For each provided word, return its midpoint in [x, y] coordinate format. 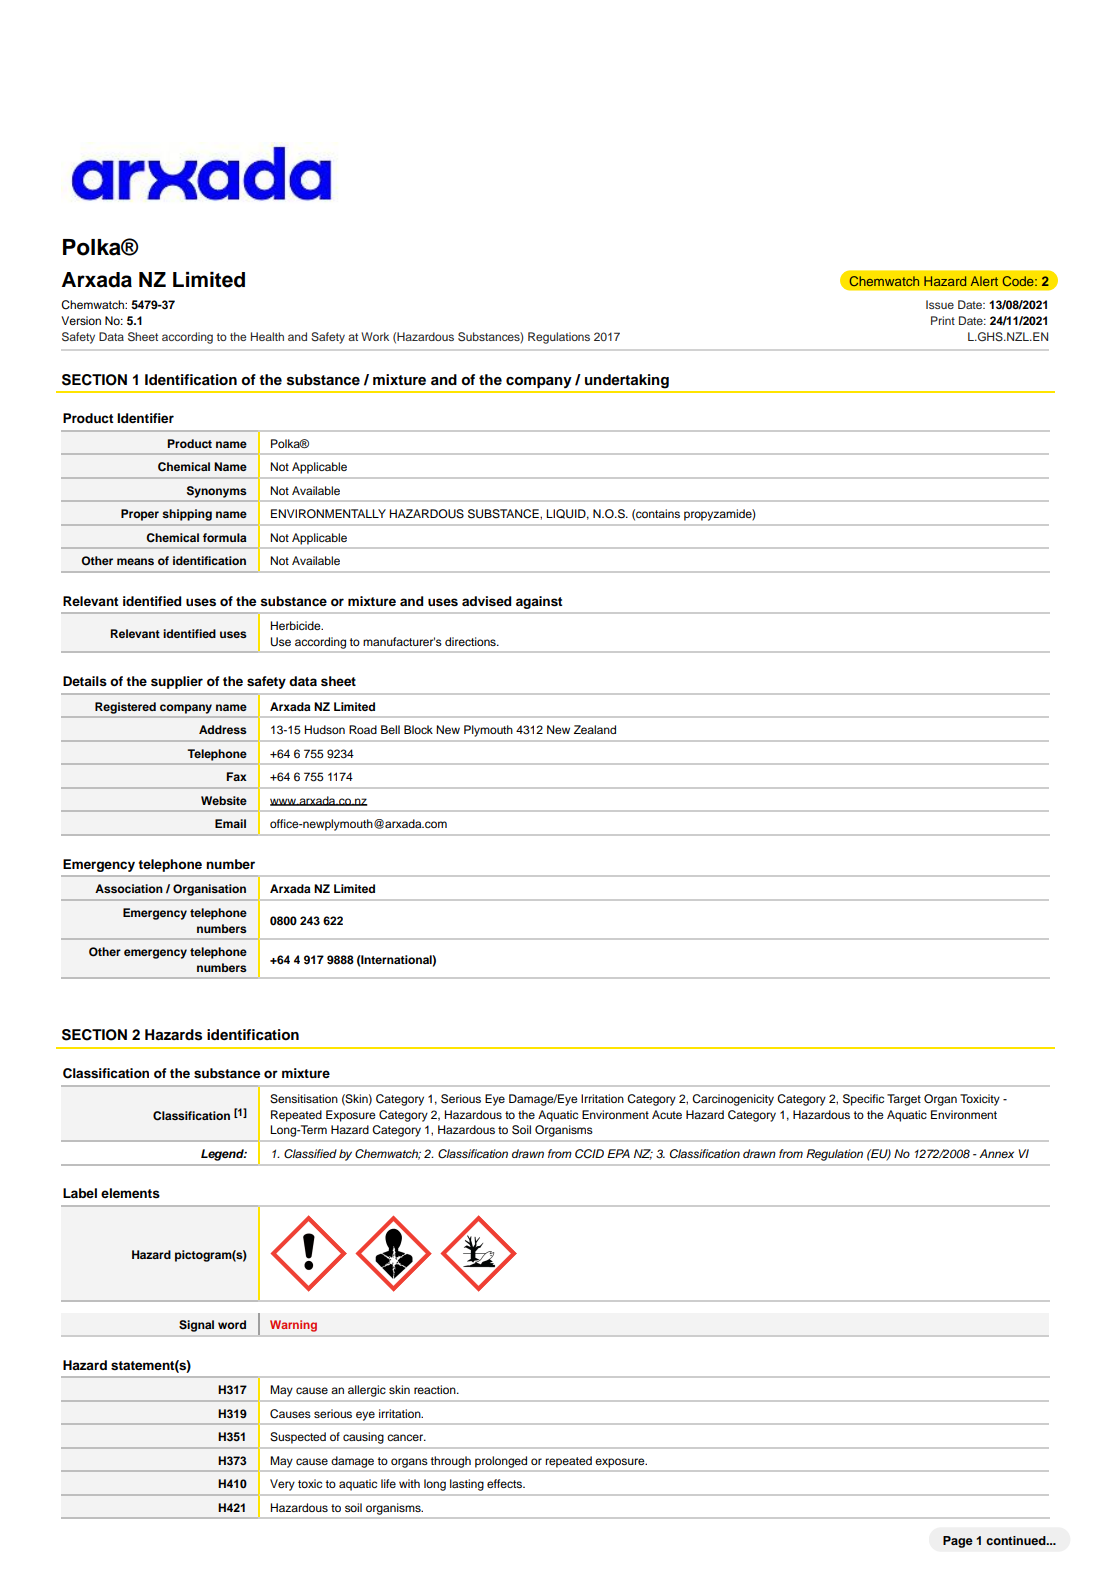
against [539, 602]
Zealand [595, 729]
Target [904, 1100]
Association [129, 888]
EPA [618, 1153]
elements [130, 1193]
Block [418, 729]
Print [943, 320]
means [135, 561]
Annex [996, 1153]
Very [282, 1485]
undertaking [627, 381]
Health [267, 336]
